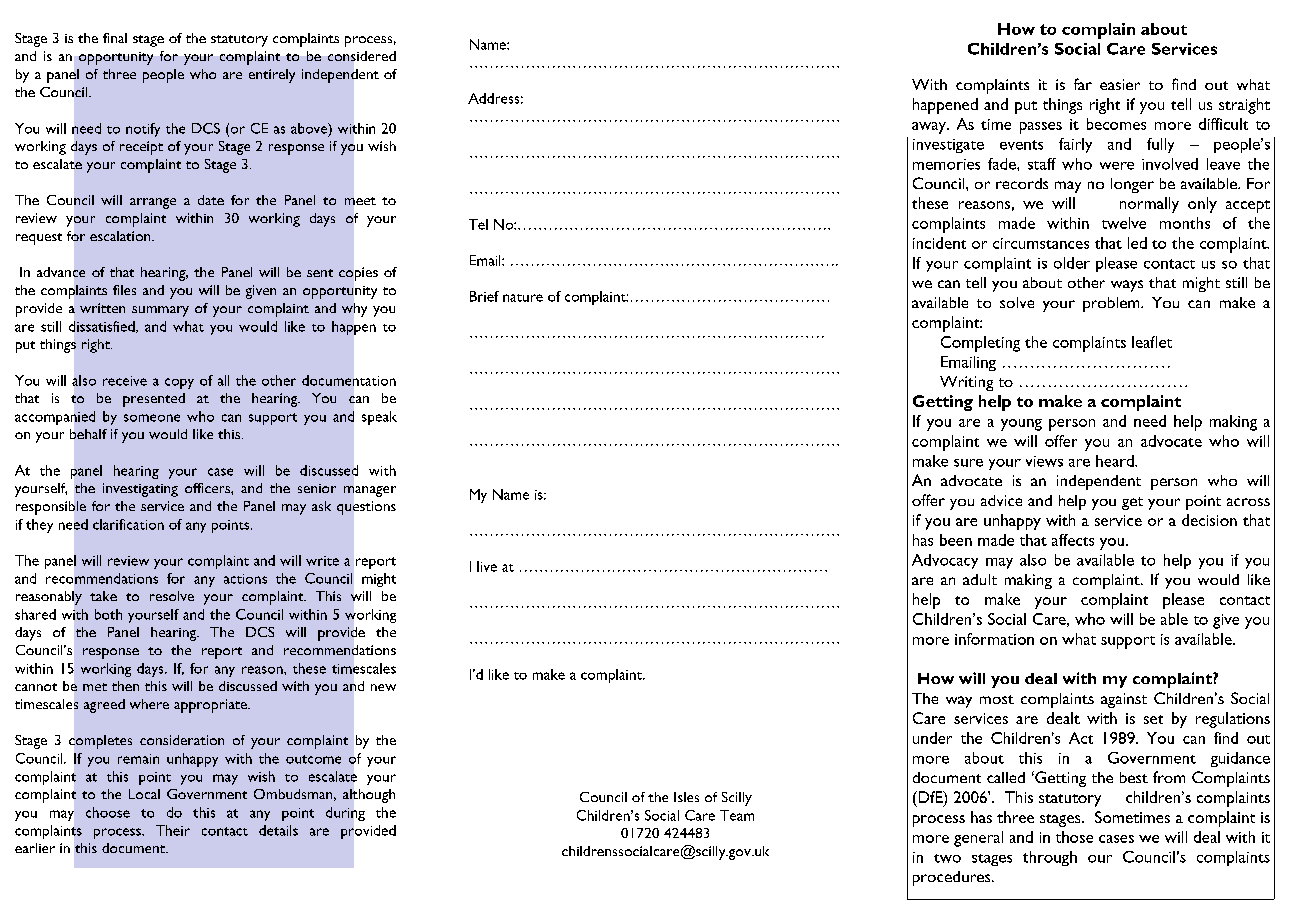 This screenshot has width=1308, height=924. What do you see at coordinates (1112, 304) in the screenshot?
I see `problem` at bounding box center [1112, 304].
